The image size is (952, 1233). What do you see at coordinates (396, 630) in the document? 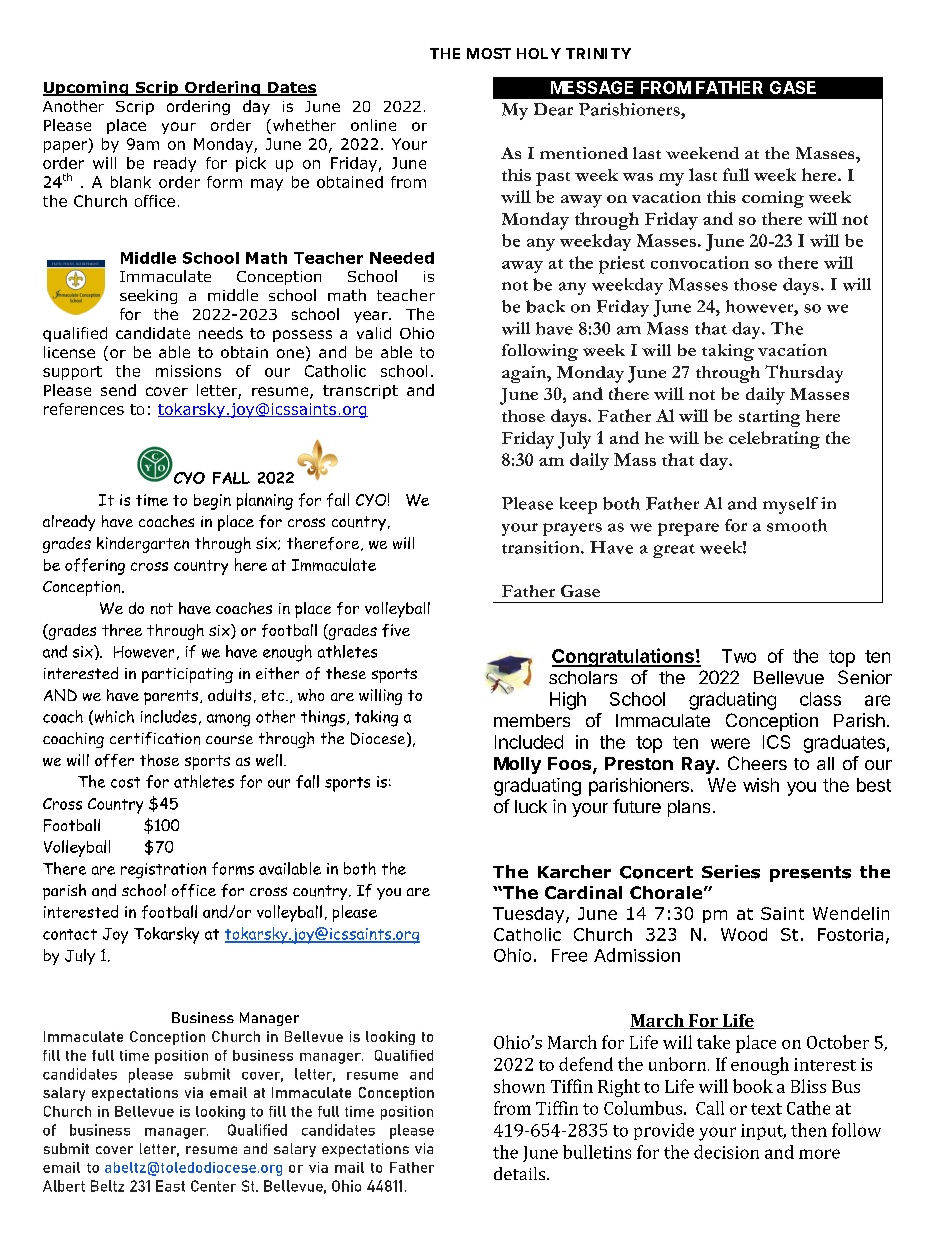
I see `five` at bounding box center [396, 630].
